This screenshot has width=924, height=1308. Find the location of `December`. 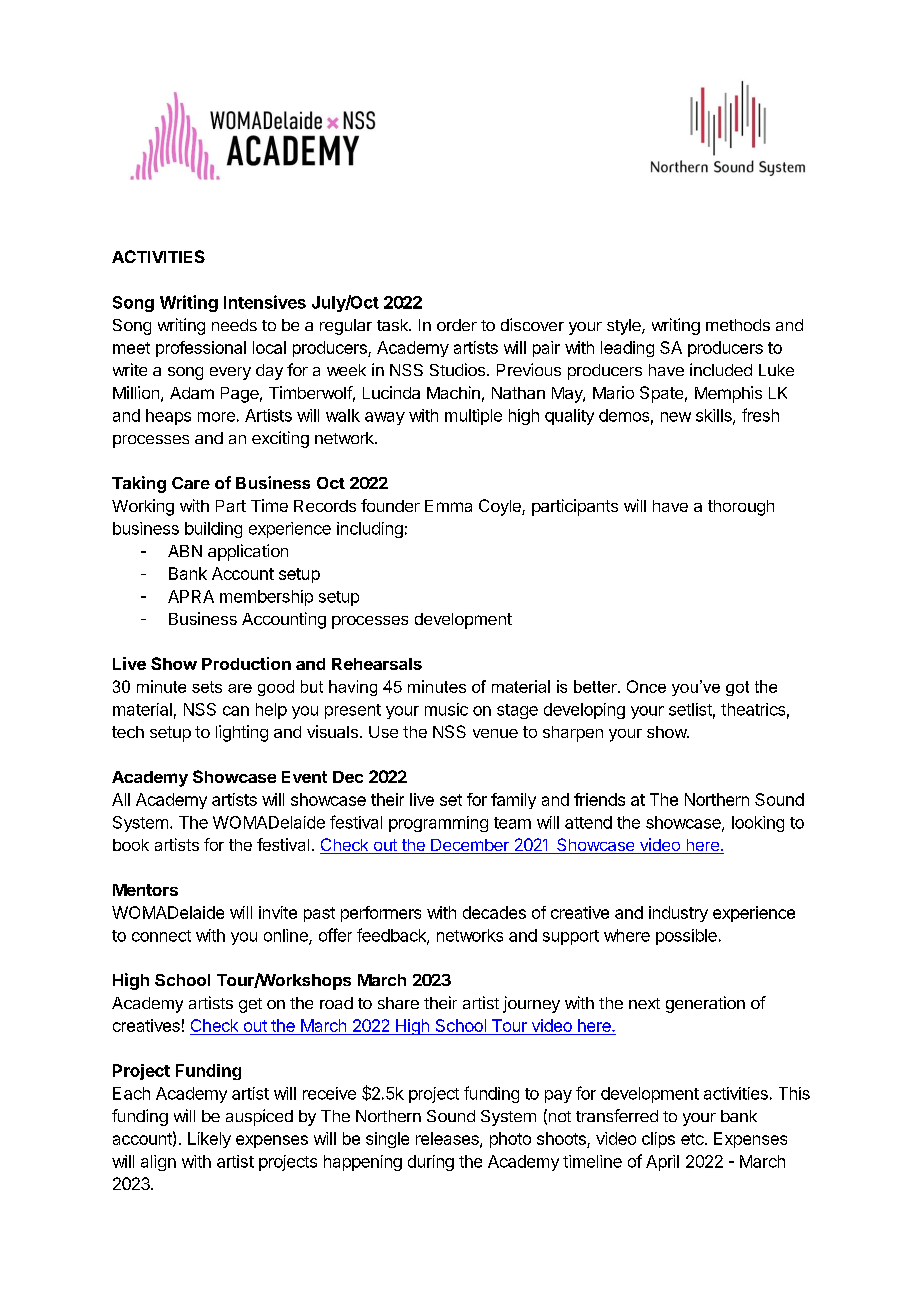

December is located at coordinates (470, 846).
